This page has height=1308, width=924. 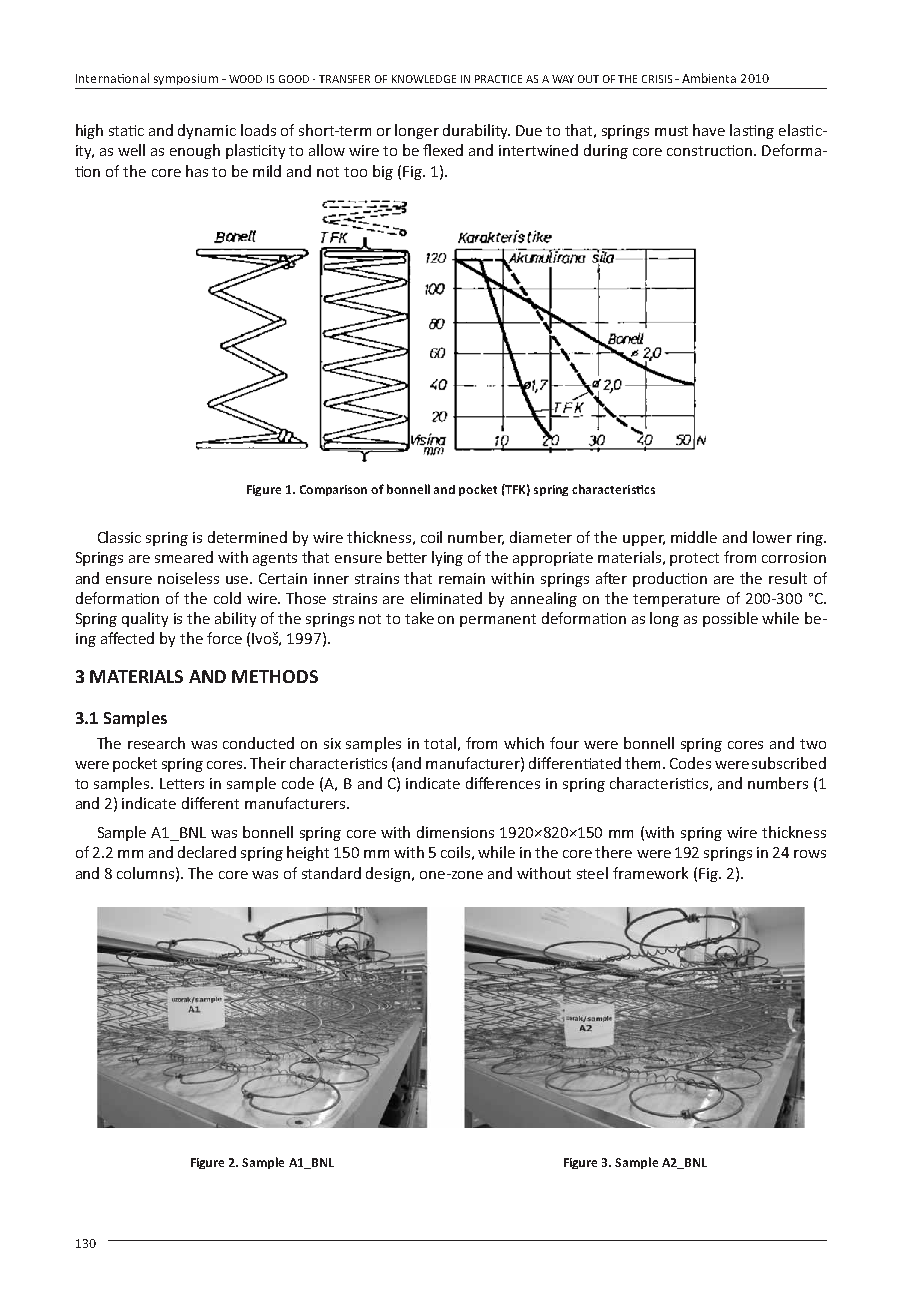 What do you see at coordinates (333, 490) in the page?
I see `Comparison` at bounding box center [333, 490].
